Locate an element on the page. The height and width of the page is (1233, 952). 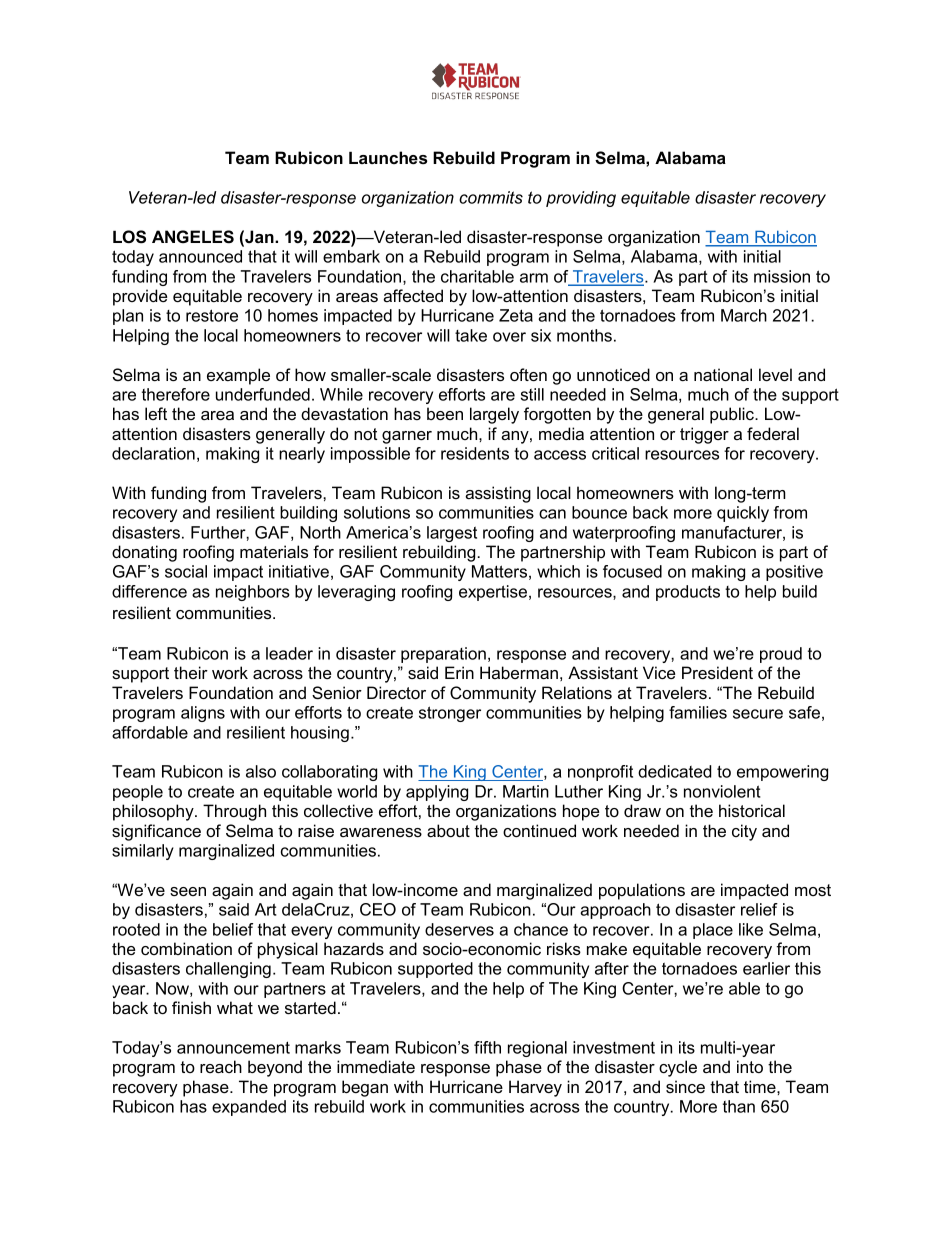
nonviolent is located at coordinates (722, 791).
